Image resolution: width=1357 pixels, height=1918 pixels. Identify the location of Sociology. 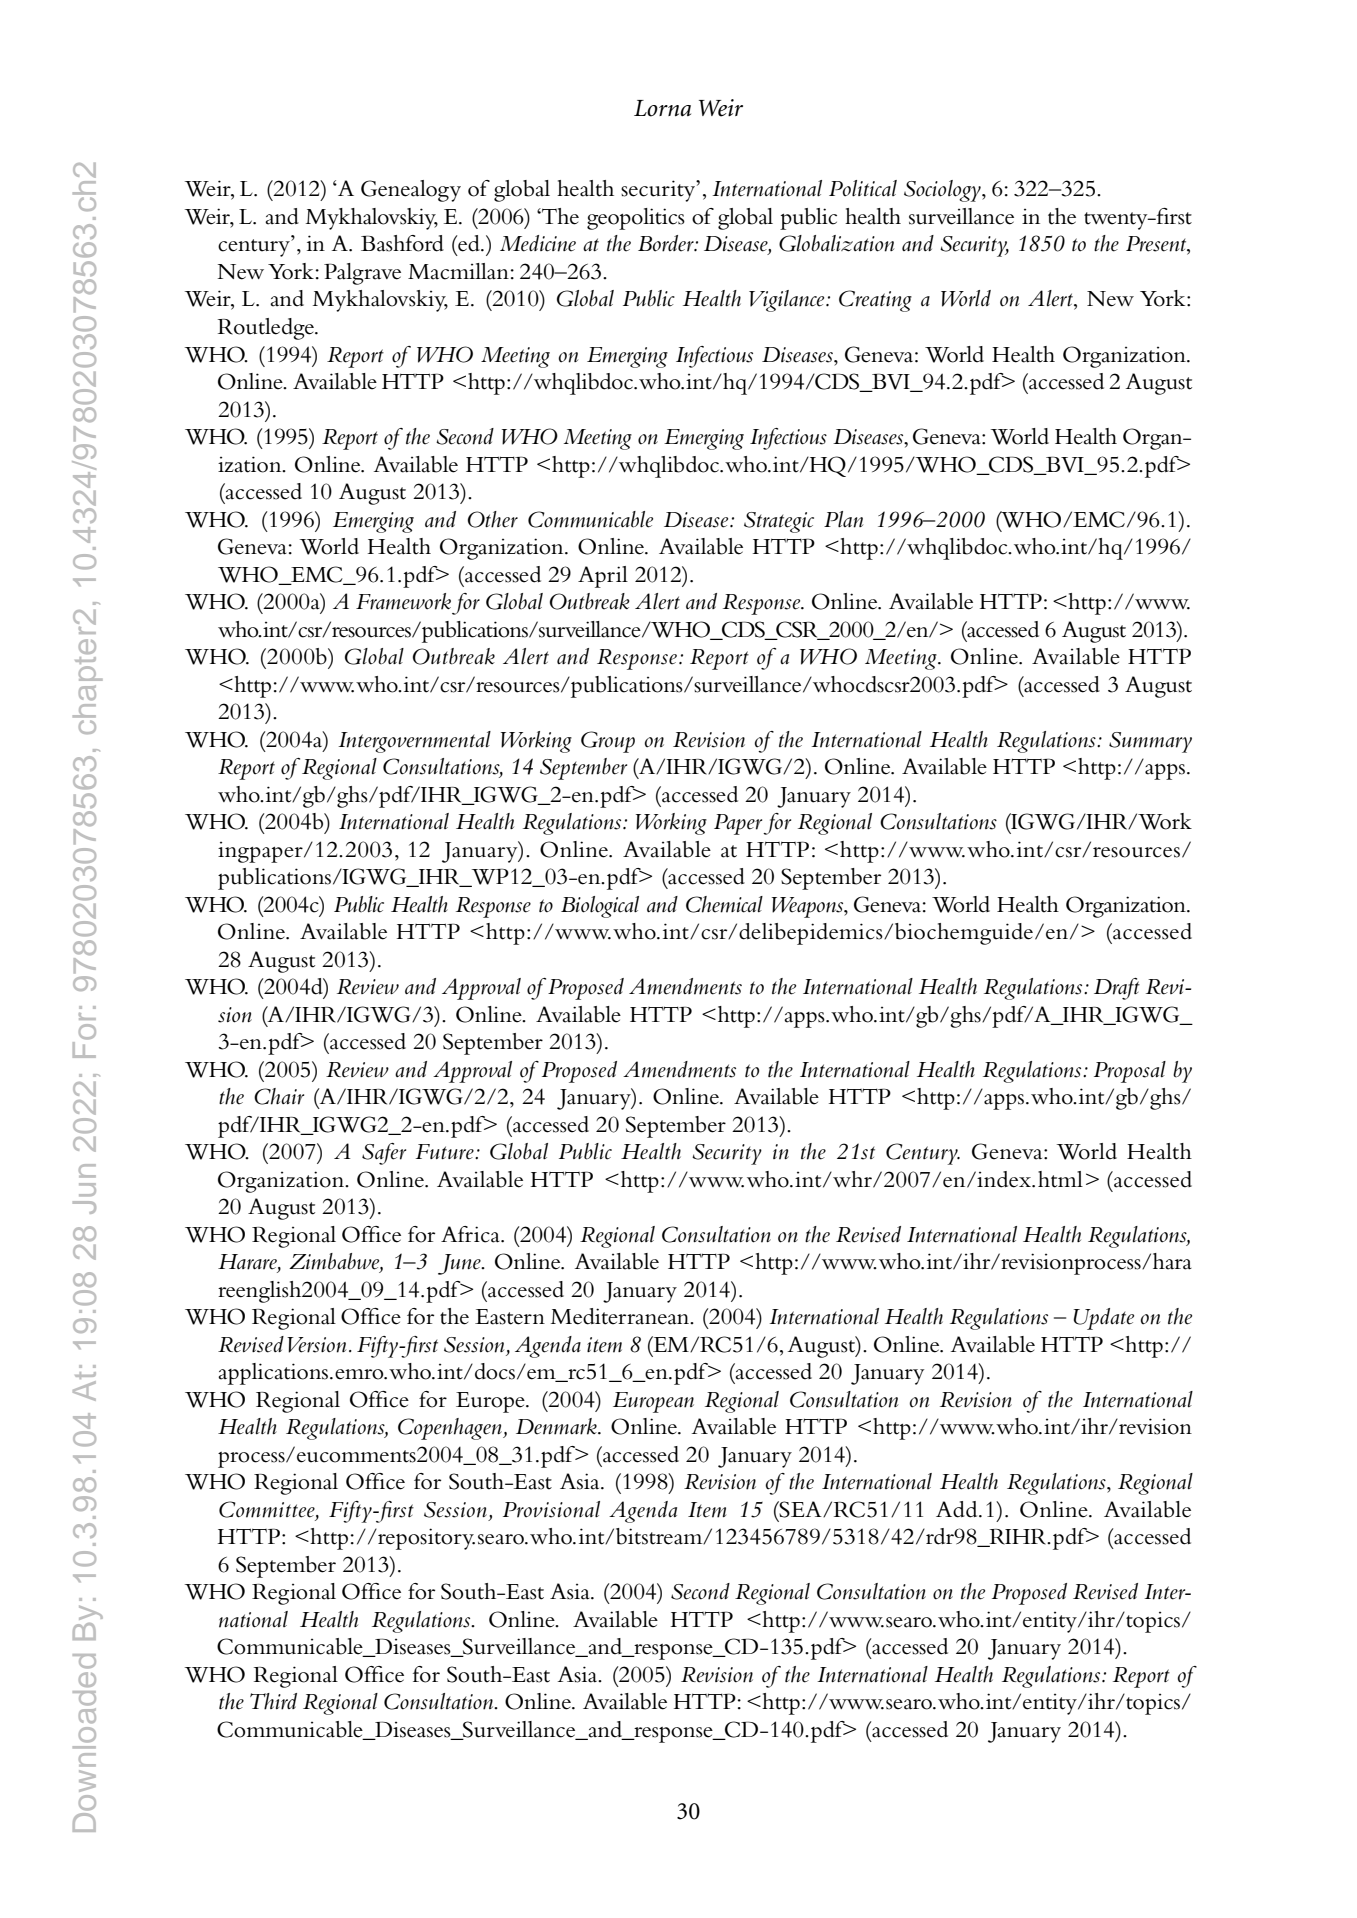
(943, 191).
